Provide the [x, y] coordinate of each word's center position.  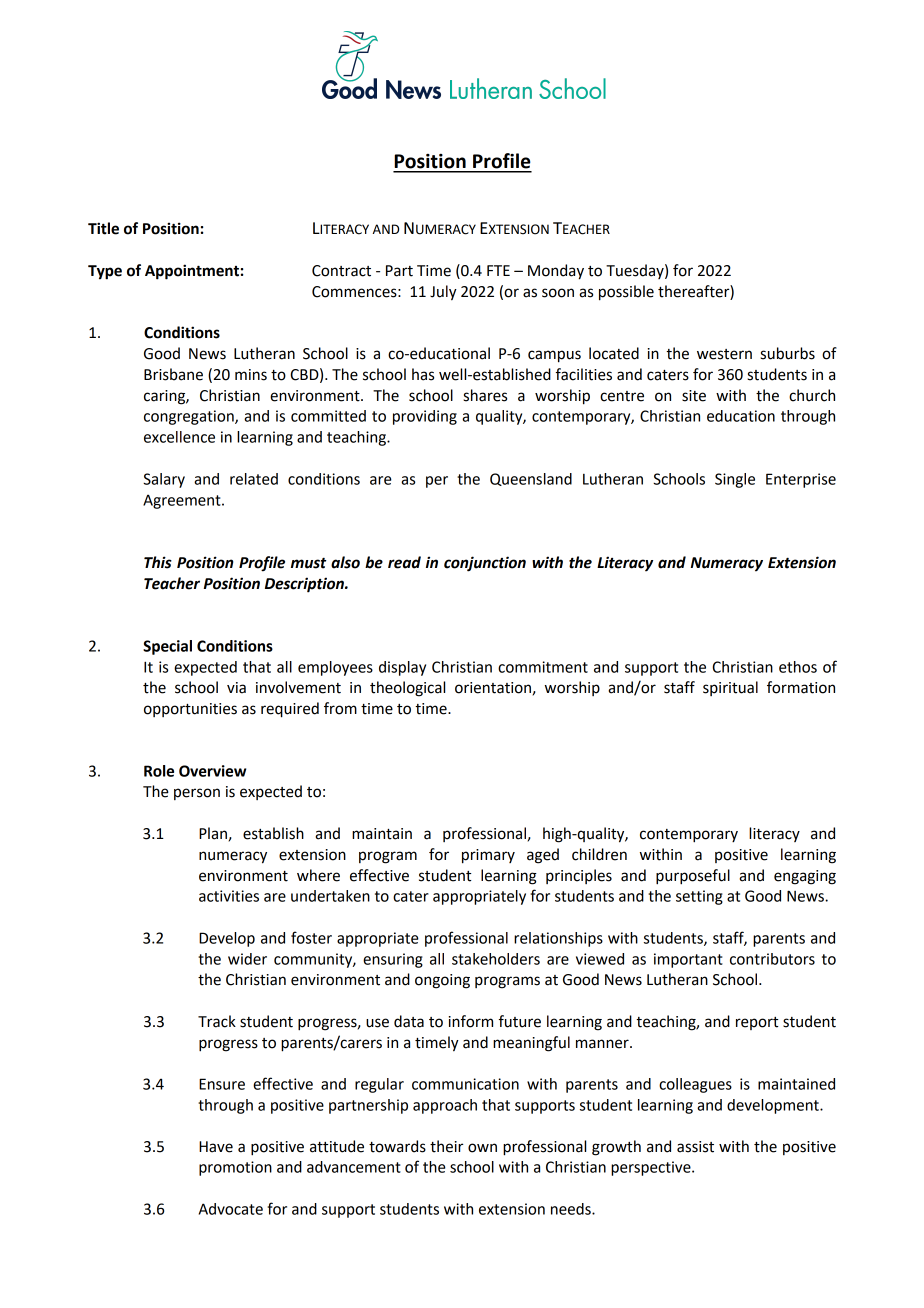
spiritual [730, 688]
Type [105, 272]
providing [425, 417]
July [443, 293]
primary [488, 856]
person [197, 794]
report [757, 1023]
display [402, 668]
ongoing [442, 981]
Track [217, 1021]
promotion [235, 1168]
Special [167, 647]
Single [735, 480]
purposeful [693, 877]
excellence [179, 437]
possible [626, 293]
